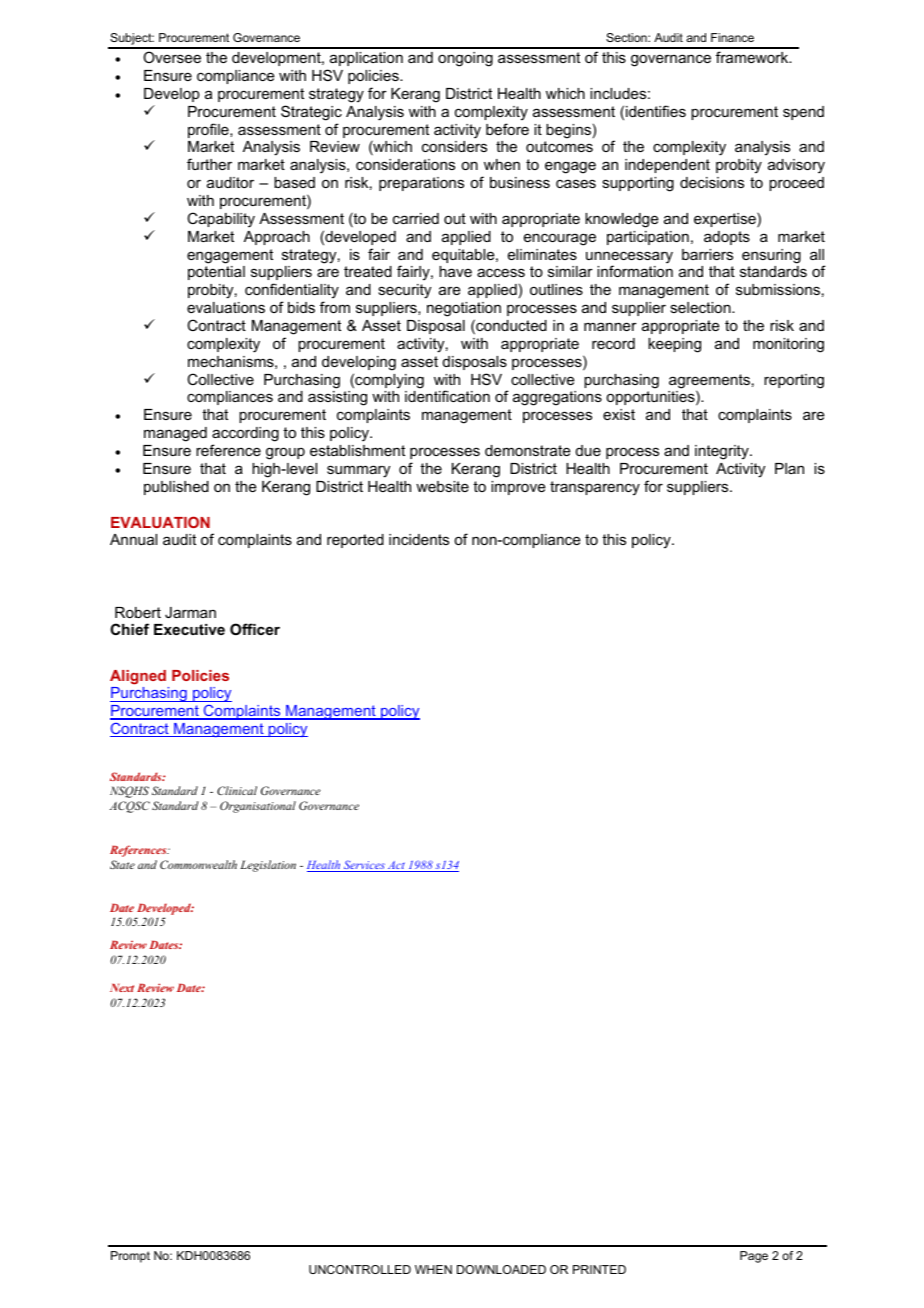 The width and height of the screenshot is (924, 1308). Describe the element at coordinates (501, 1269) in the screenshot. I see `DOWNLOADED` at that location.
